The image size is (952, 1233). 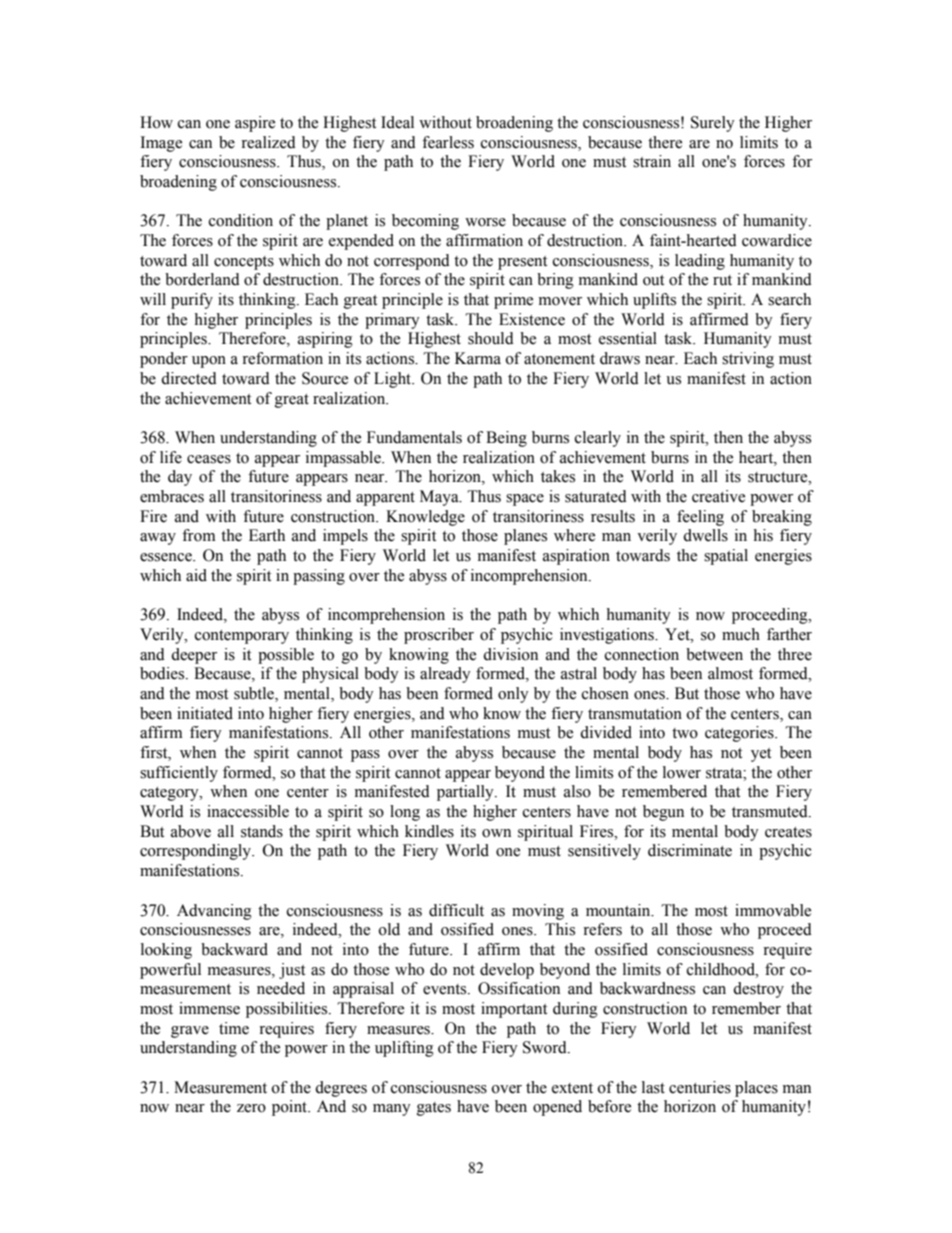 I want to click on ceases, so click(x=209, y=459).
